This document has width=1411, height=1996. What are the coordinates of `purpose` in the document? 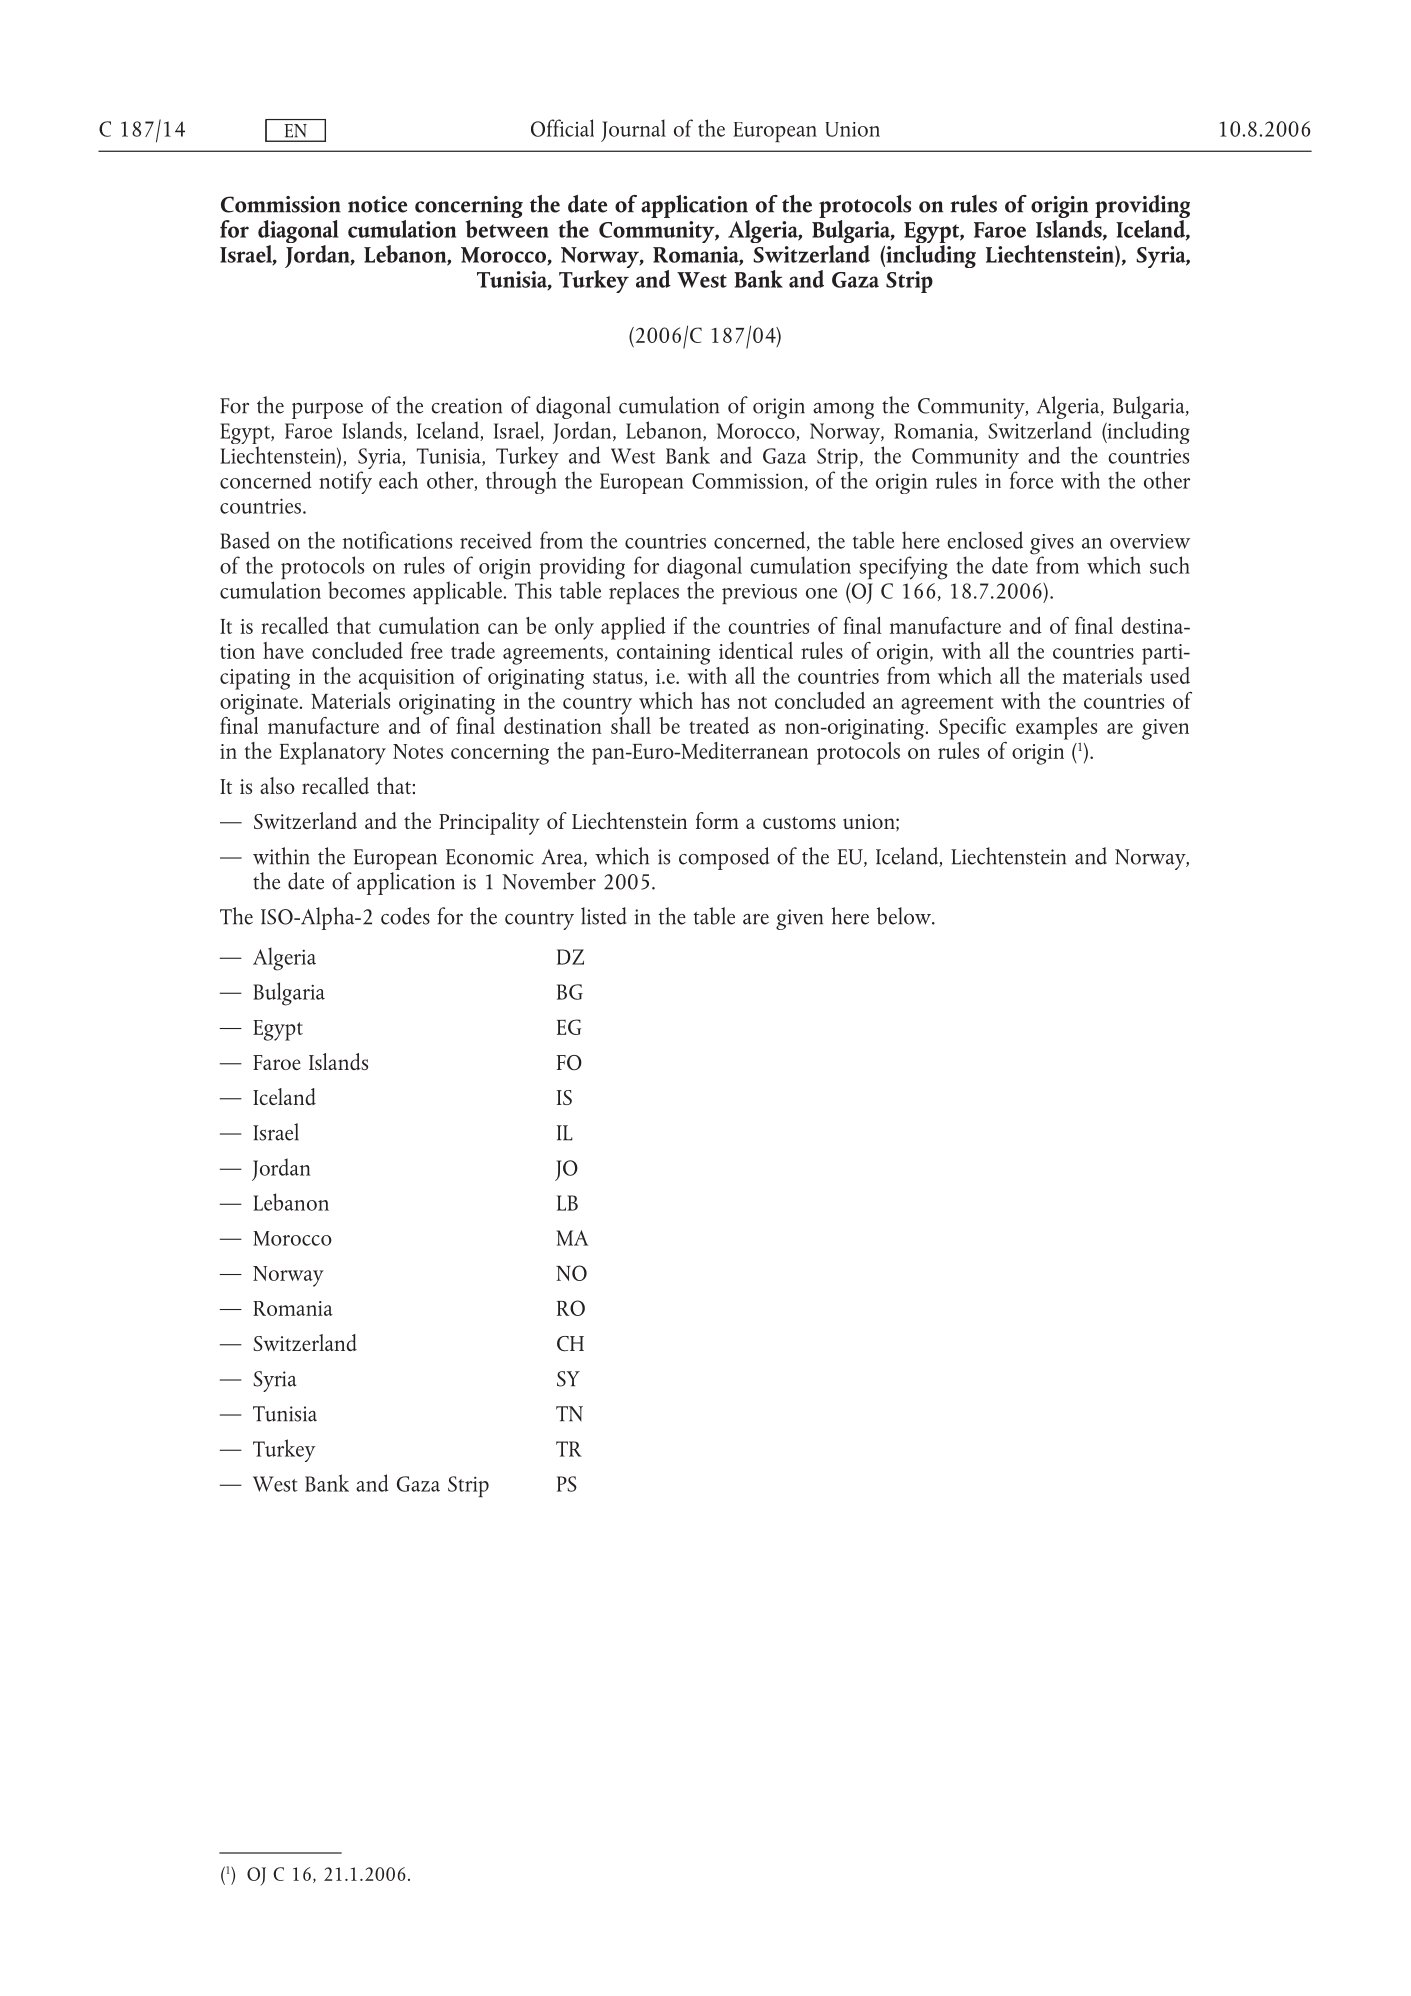 It's located at (327, 410).
